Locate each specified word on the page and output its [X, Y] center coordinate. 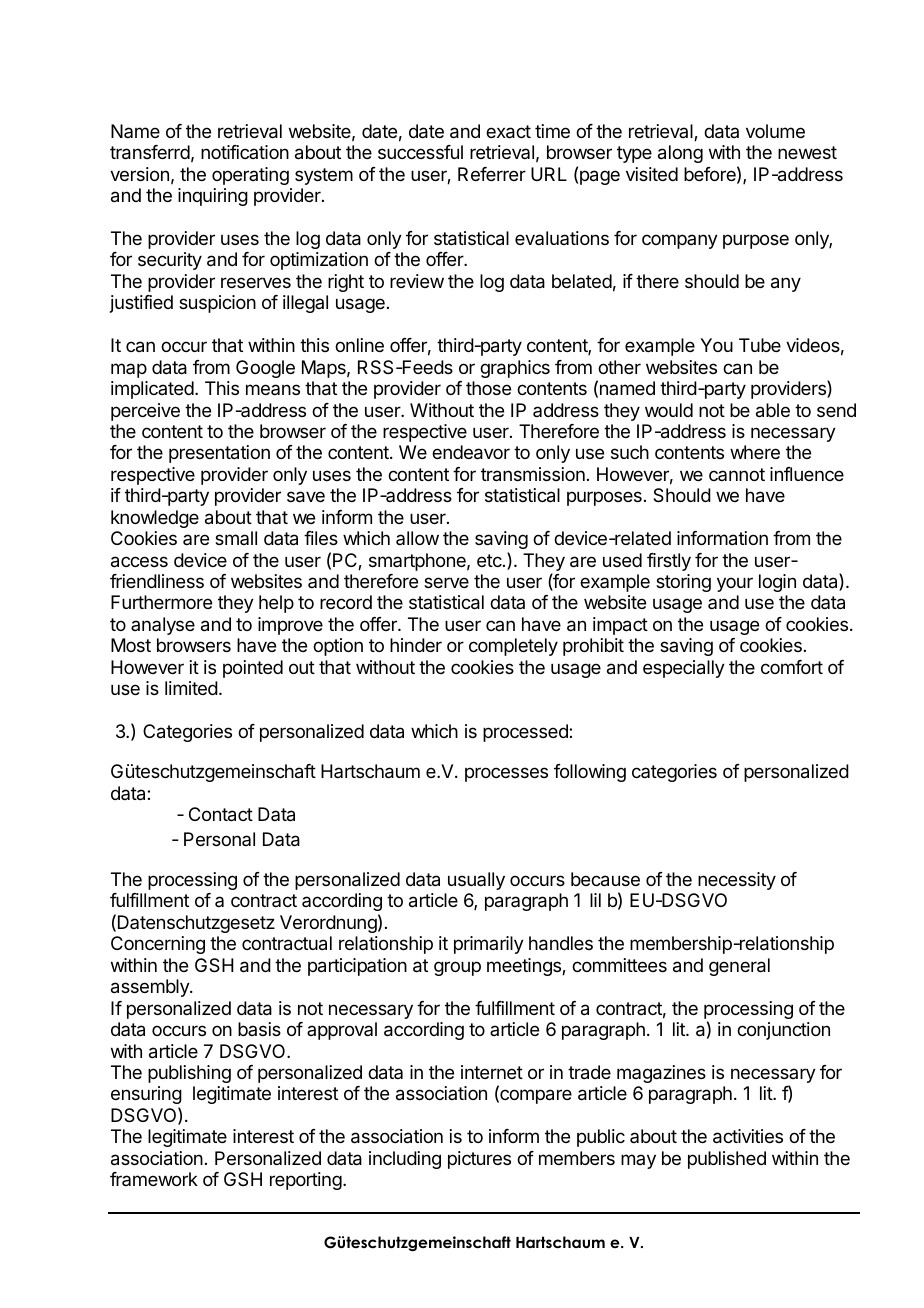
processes [506, 774]
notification [245, 152]
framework [154, 1179]
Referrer [492, 174]
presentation [219, 454]
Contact [221, 814]
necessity [737, 881]
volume [775, 131]
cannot [737, 474]
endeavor [471, 452]
